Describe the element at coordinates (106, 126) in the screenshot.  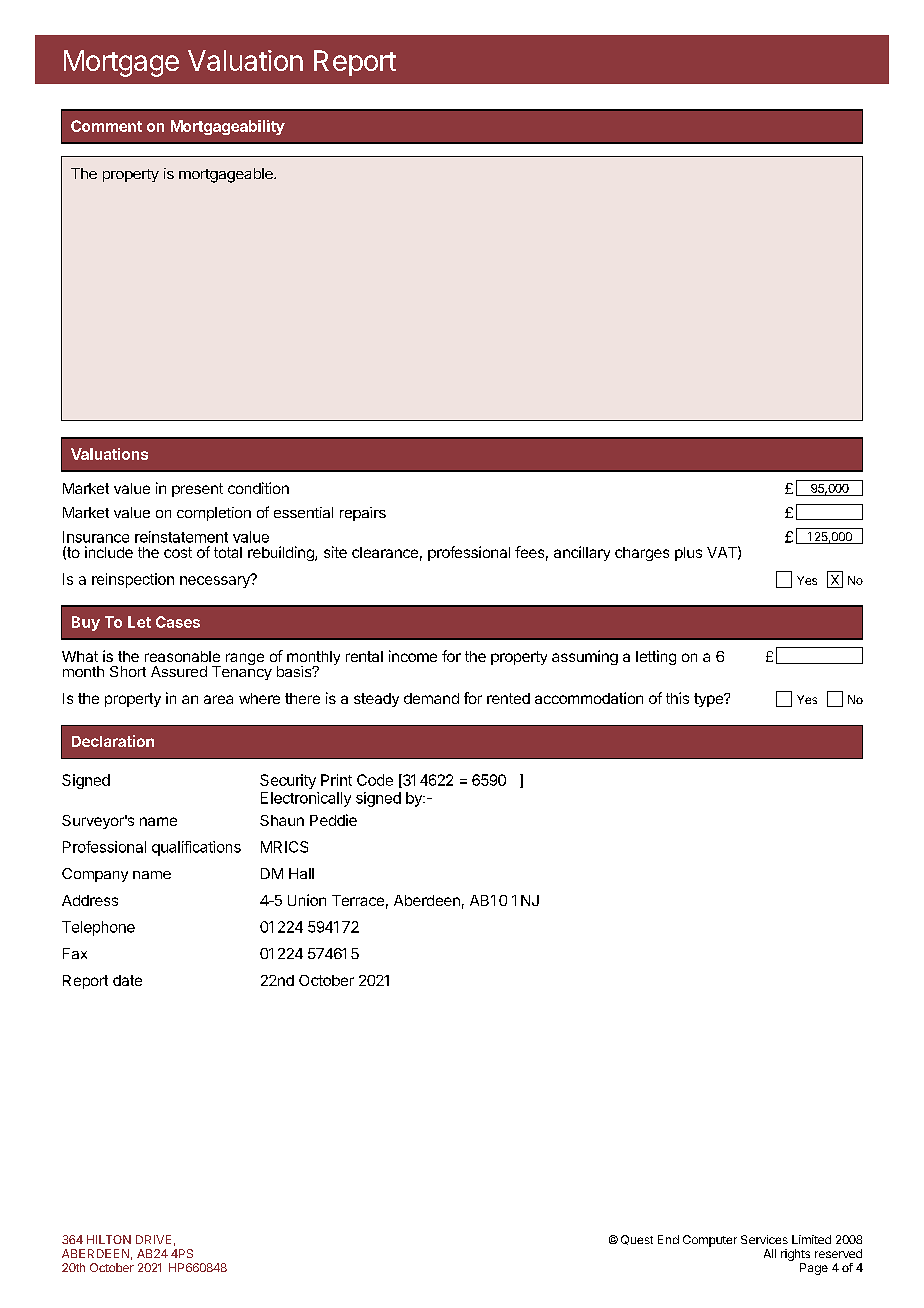
I see `Comment` at that location.
